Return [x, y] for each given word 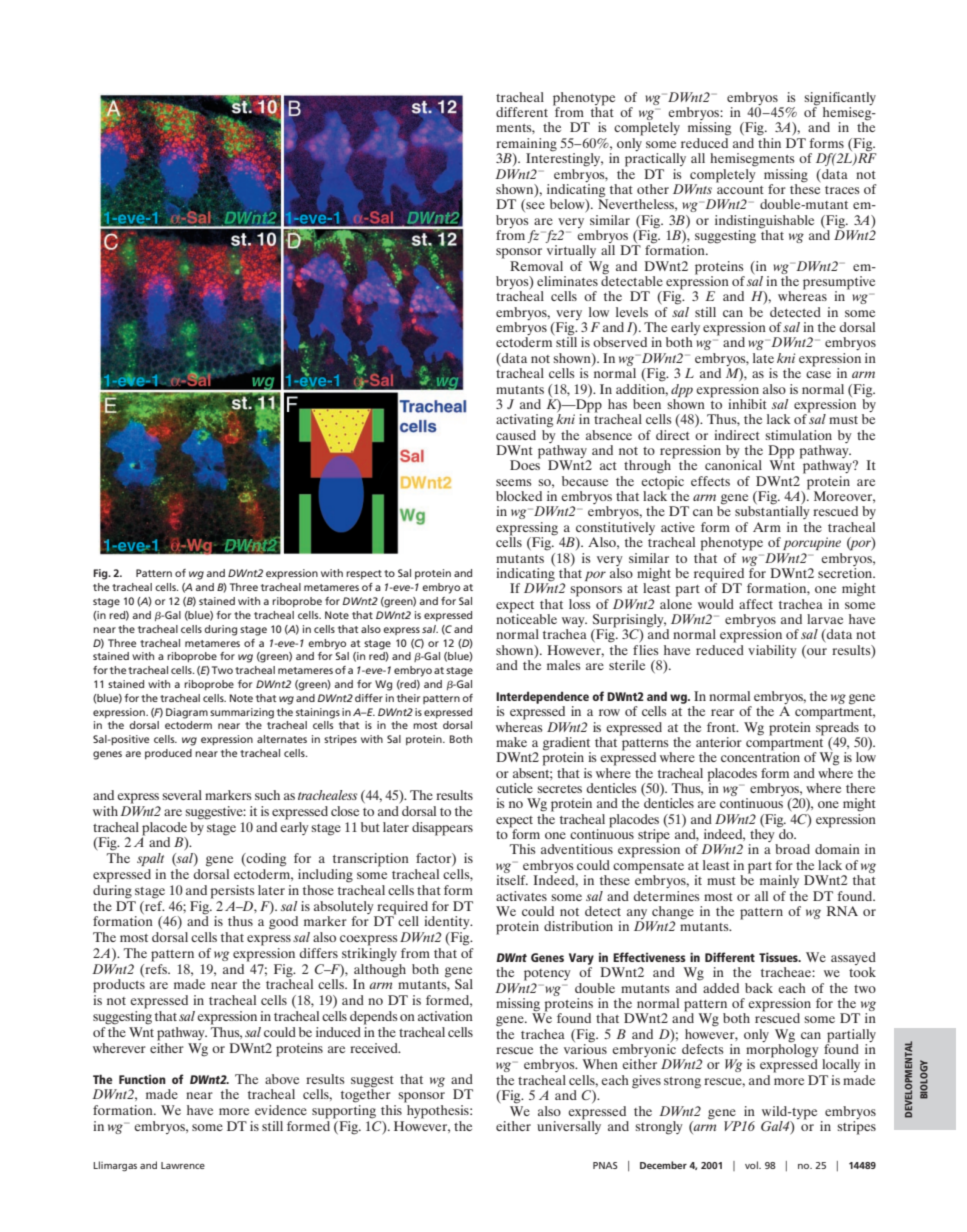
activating [525, 421]
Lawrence [183, 1165]
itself [512, 880]
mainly [779, 881]
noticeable [526, 618]
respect [364, 574]
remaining [526, 146]
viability [772, 651]
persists [232, 892]
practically [655, 160]
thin [769, 141]
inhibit [747, 404]
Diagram [187, 713]
